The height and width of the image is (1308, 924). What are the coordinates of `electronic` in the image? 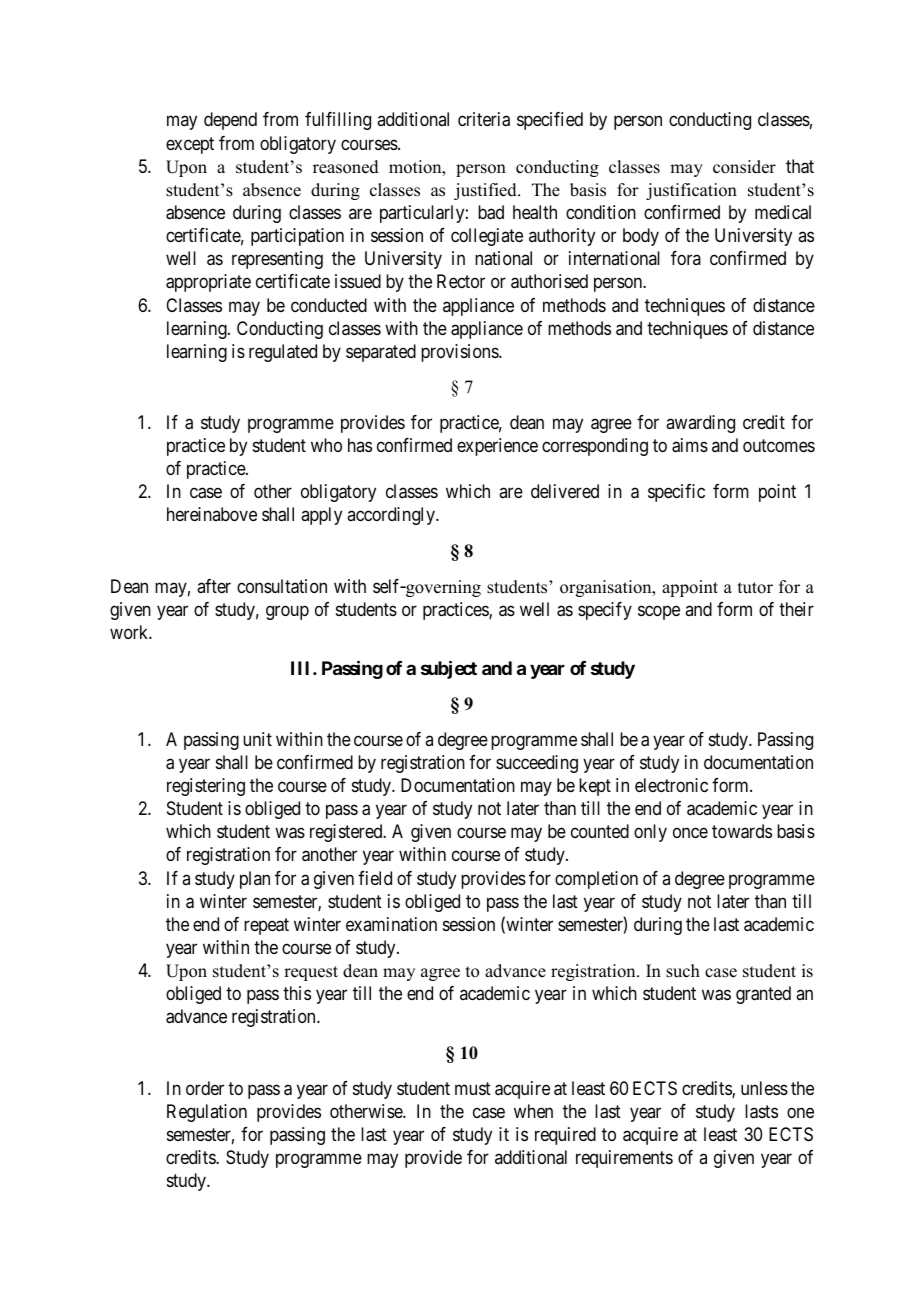 It's located at (671, 785).
